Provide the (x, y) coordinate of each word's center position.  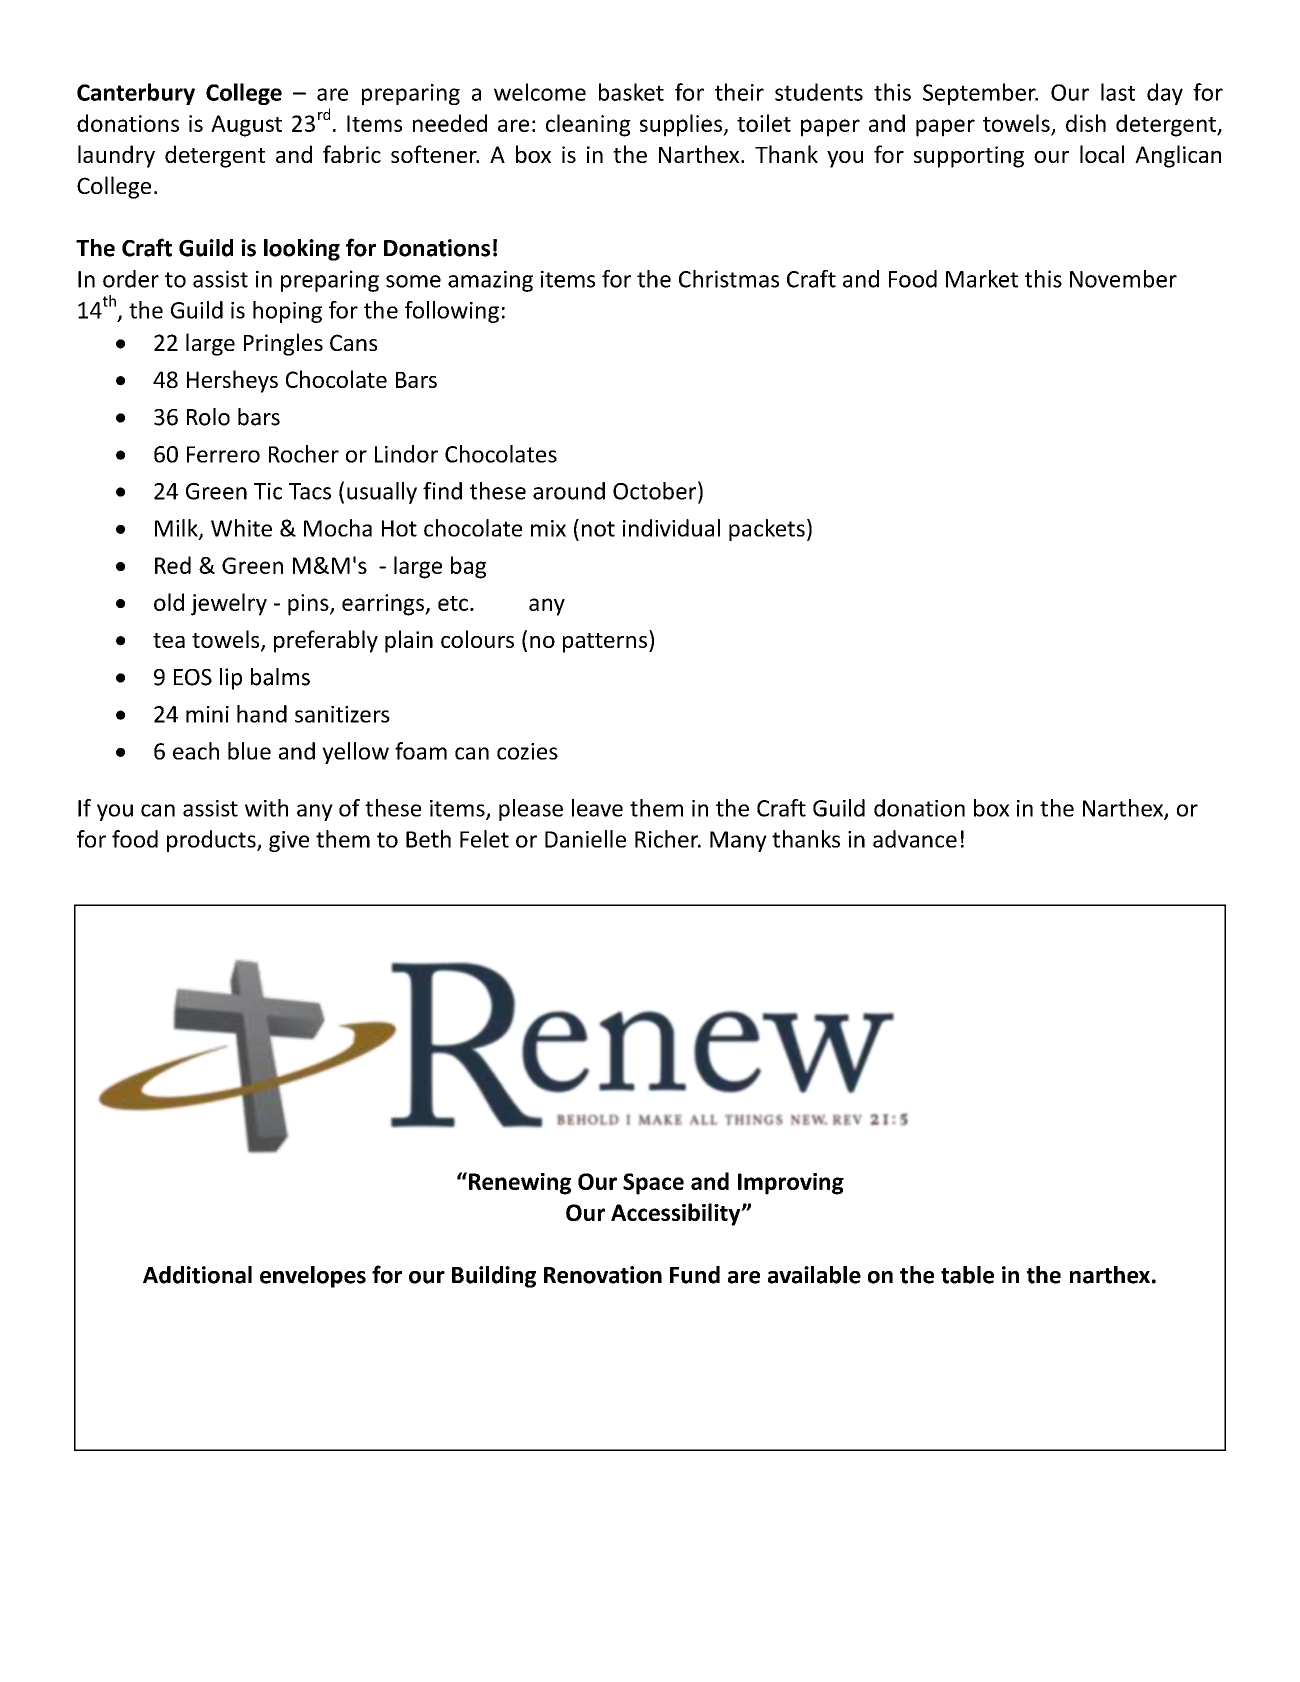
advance (915, 839)
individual (671, 528)
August (246, 126)
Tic (268, 491)
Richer (668, 839)
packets (767, 530)
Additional (197, 1275)
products (212, 841)
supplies (682, 125)
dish (1086, 123)
